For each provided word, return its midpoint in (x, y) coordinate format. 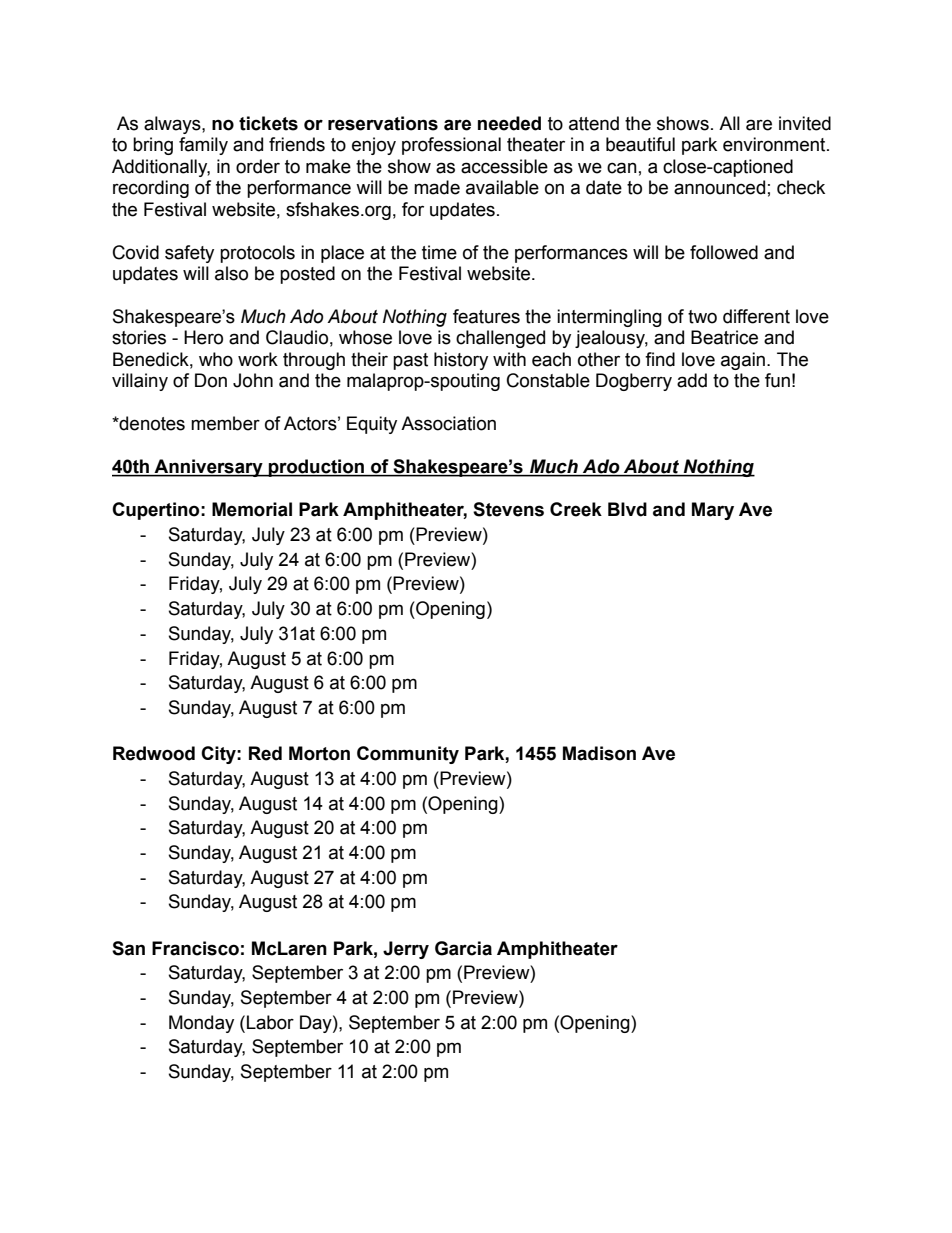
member (225, 423)
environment (775, 144)
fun (777, 380)
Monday (201, 1024)
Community (408, 755)
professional (451, 146)
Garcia (463, 948)
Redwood (154, 753)
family (203, 146)
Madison (599, 753)
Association (448, 423)
